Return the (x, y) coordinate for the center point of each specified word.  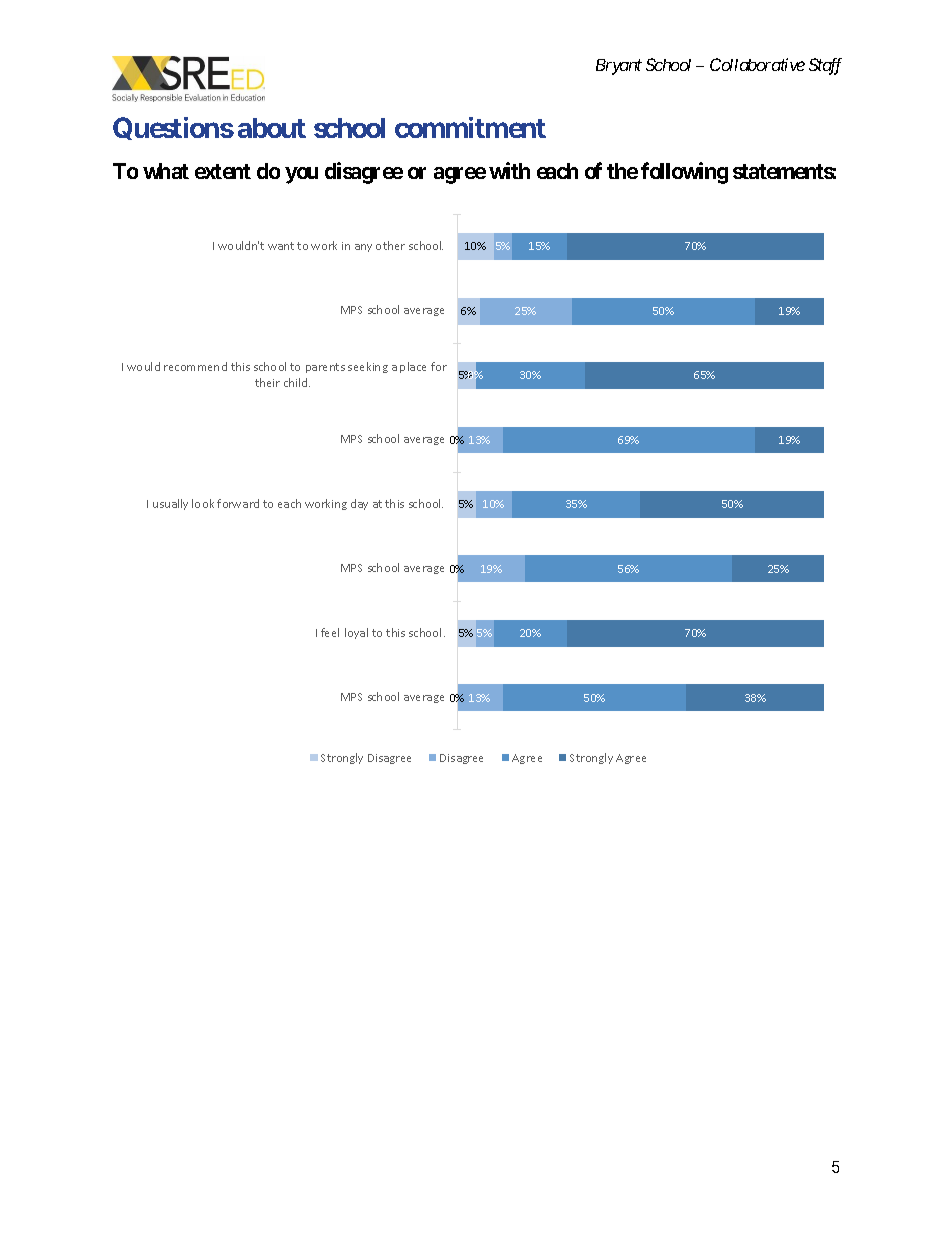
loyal (356, 633)
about (272, 128)
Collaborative (757, 64)
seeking (368, 367)
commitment (470, 127)
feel (330, 632)
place (413, 367)
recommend (195, 366)
